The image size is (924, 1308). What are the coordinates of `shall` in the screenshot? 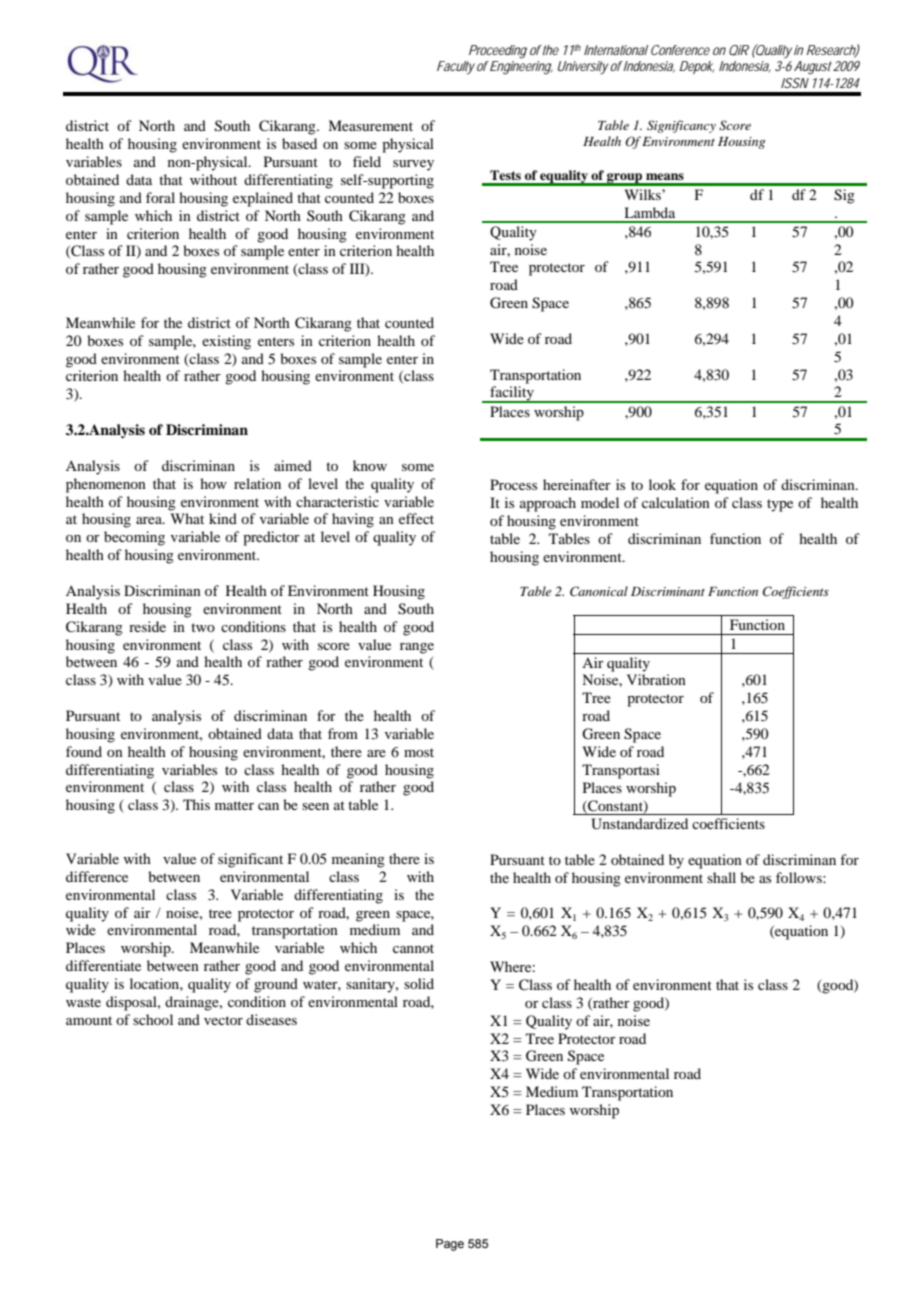 It's located at (721, 877).
